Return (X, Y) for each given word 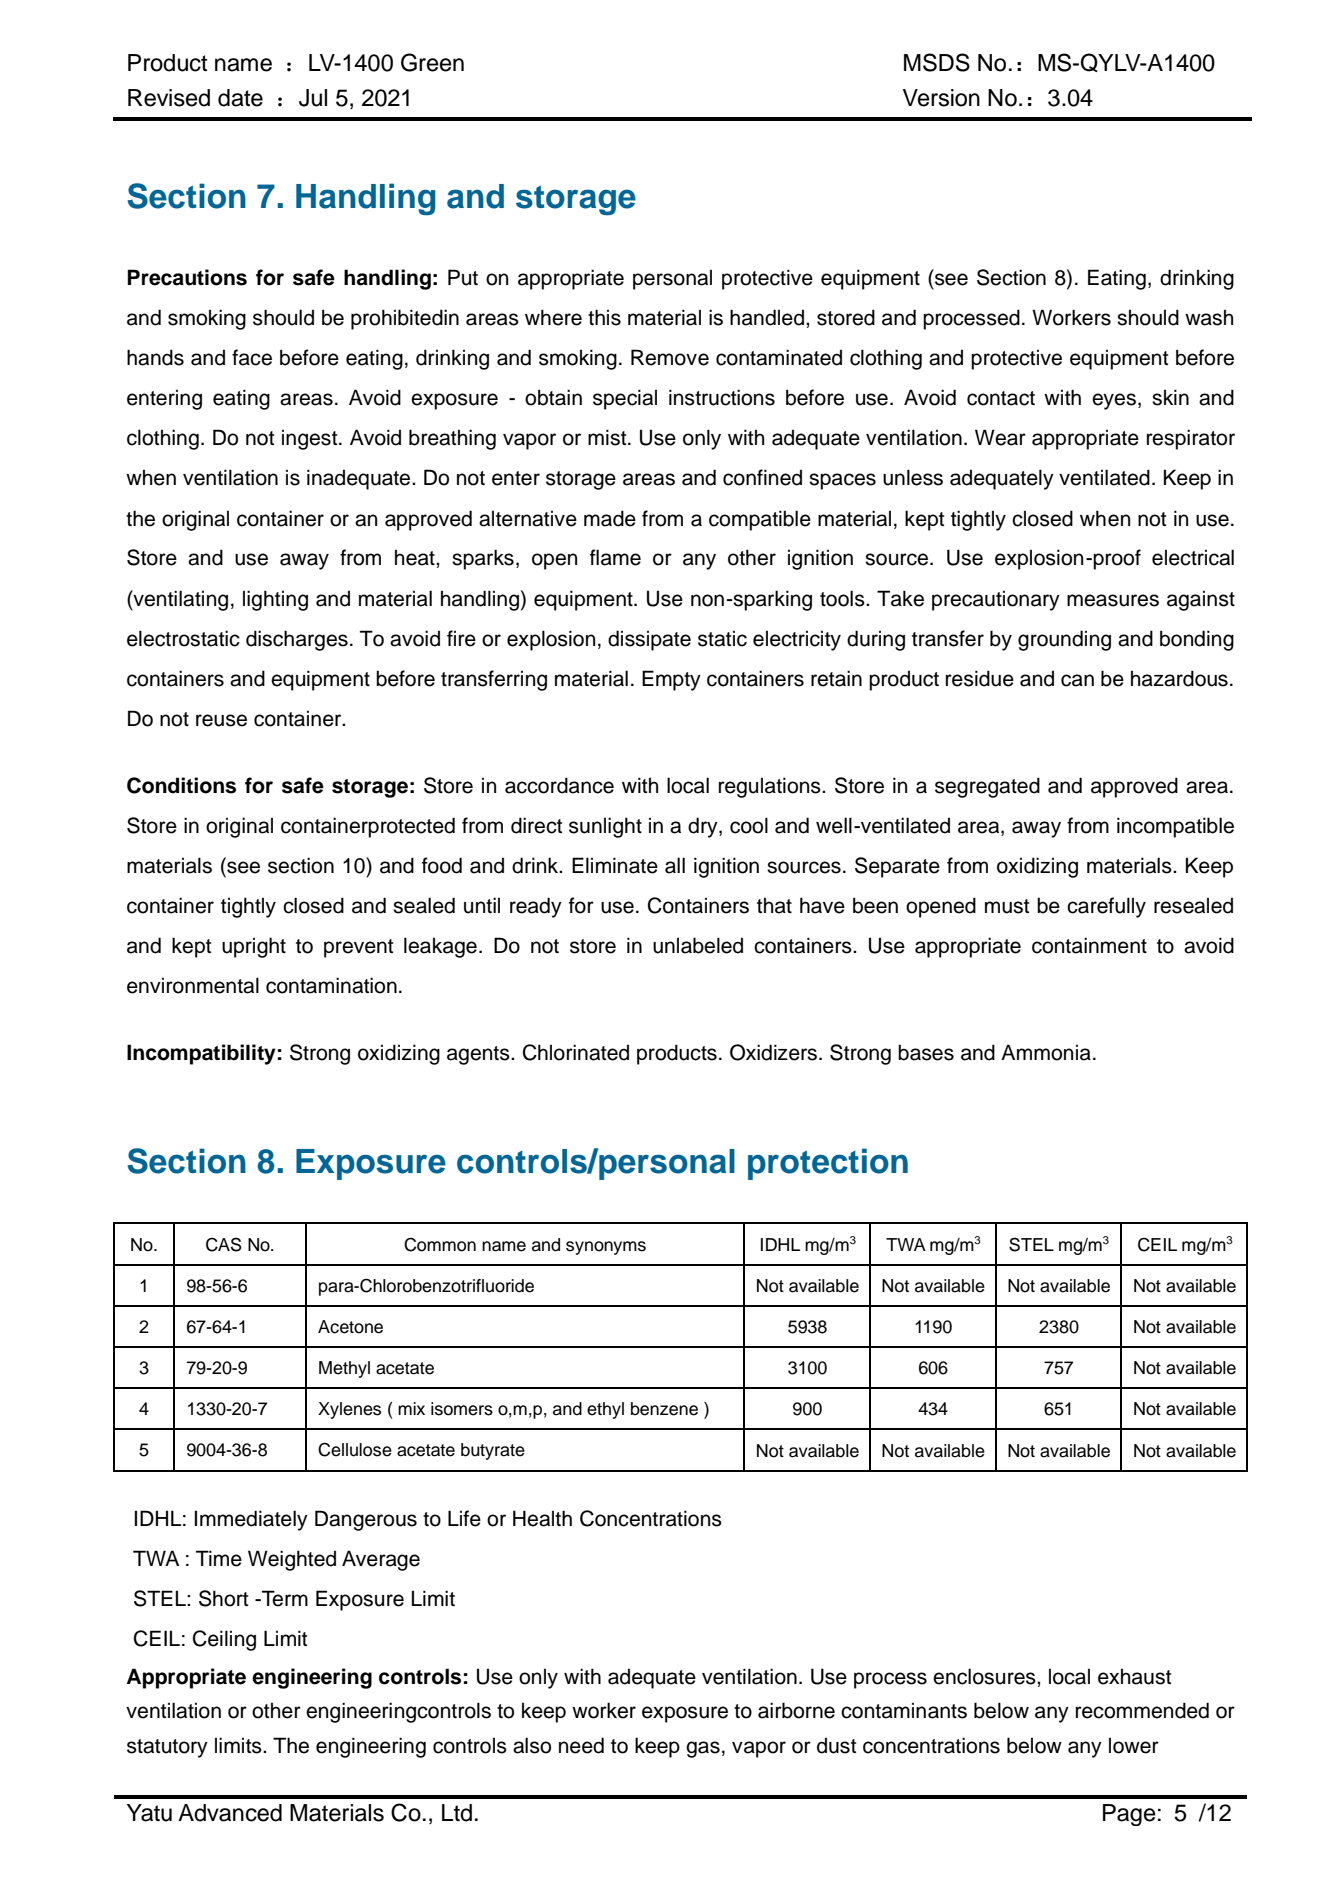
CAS (224, 1244)
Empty (671, 680)
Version (941, 98)
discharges (297, 640)
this (604, 317)
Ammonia (1046, 1052)
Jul (313, 98)
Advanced (230, 1813)
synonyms (606, 1248)
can (1077, 680)
